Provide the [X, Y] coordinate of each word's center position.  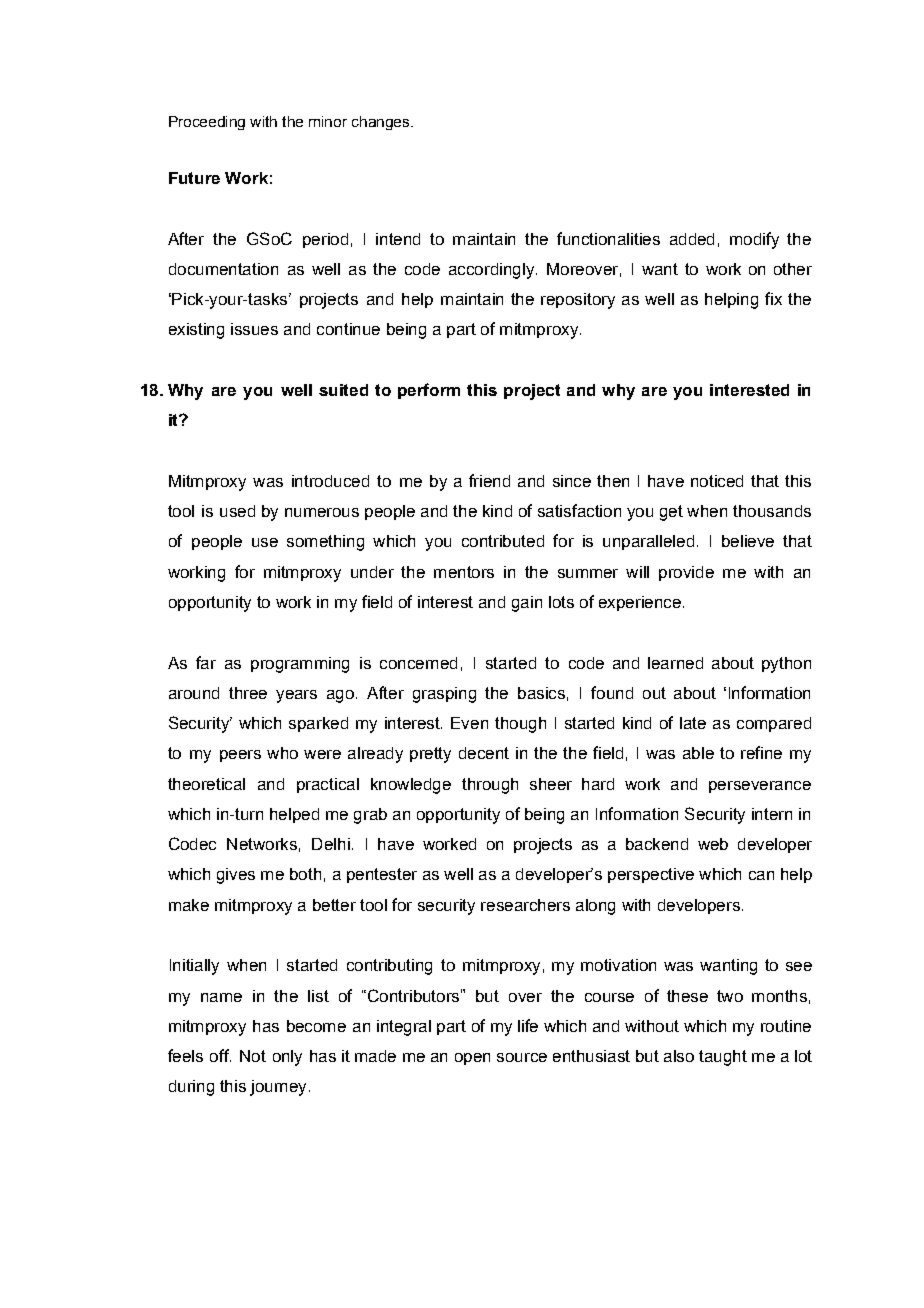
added [692, 239]
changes [382, 123]
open [472, 1059]
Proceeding [207, 123]
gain [527, 604]
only [287, 1058]
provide [686, 573]
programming [300, 665]
